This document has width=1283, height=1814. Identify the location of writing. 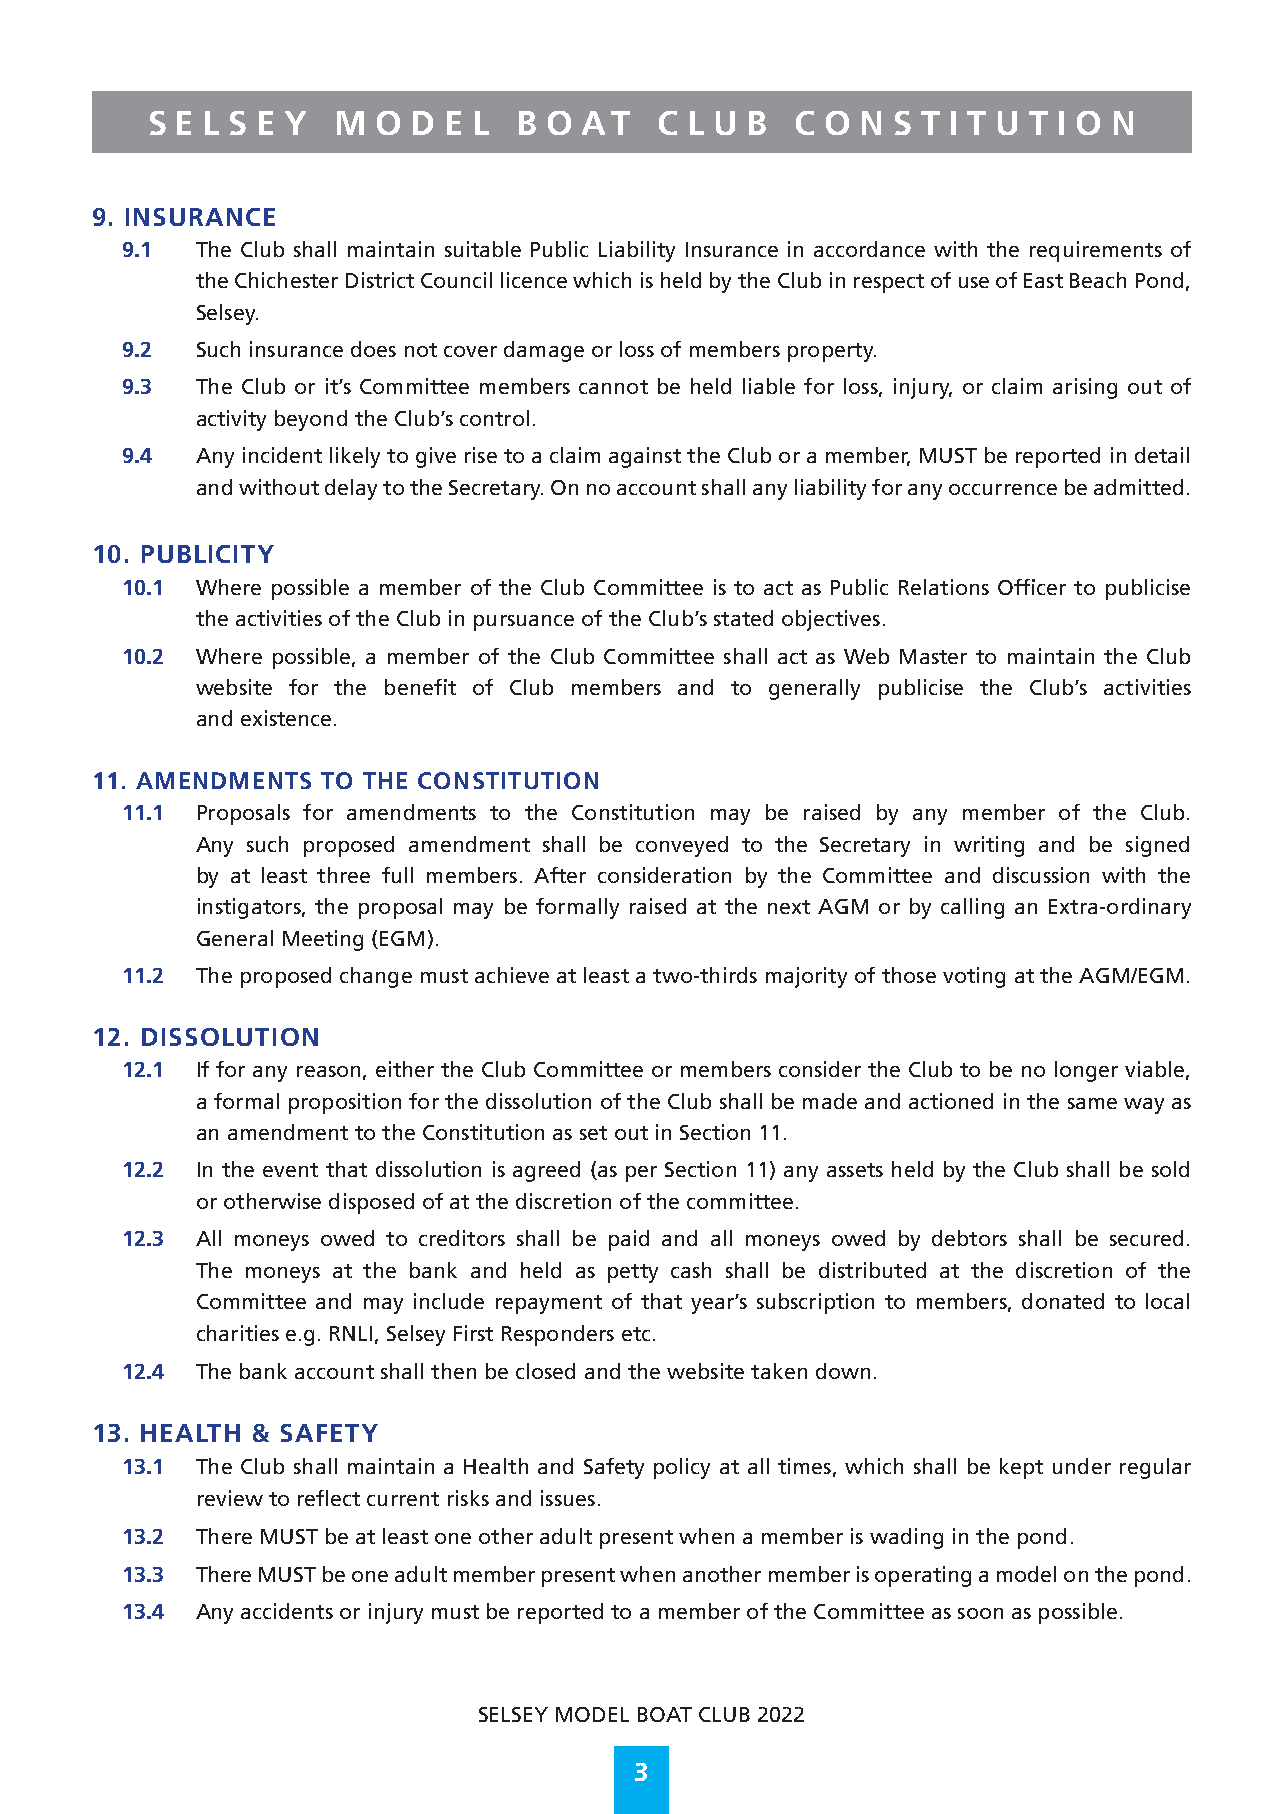
(989, 846).
